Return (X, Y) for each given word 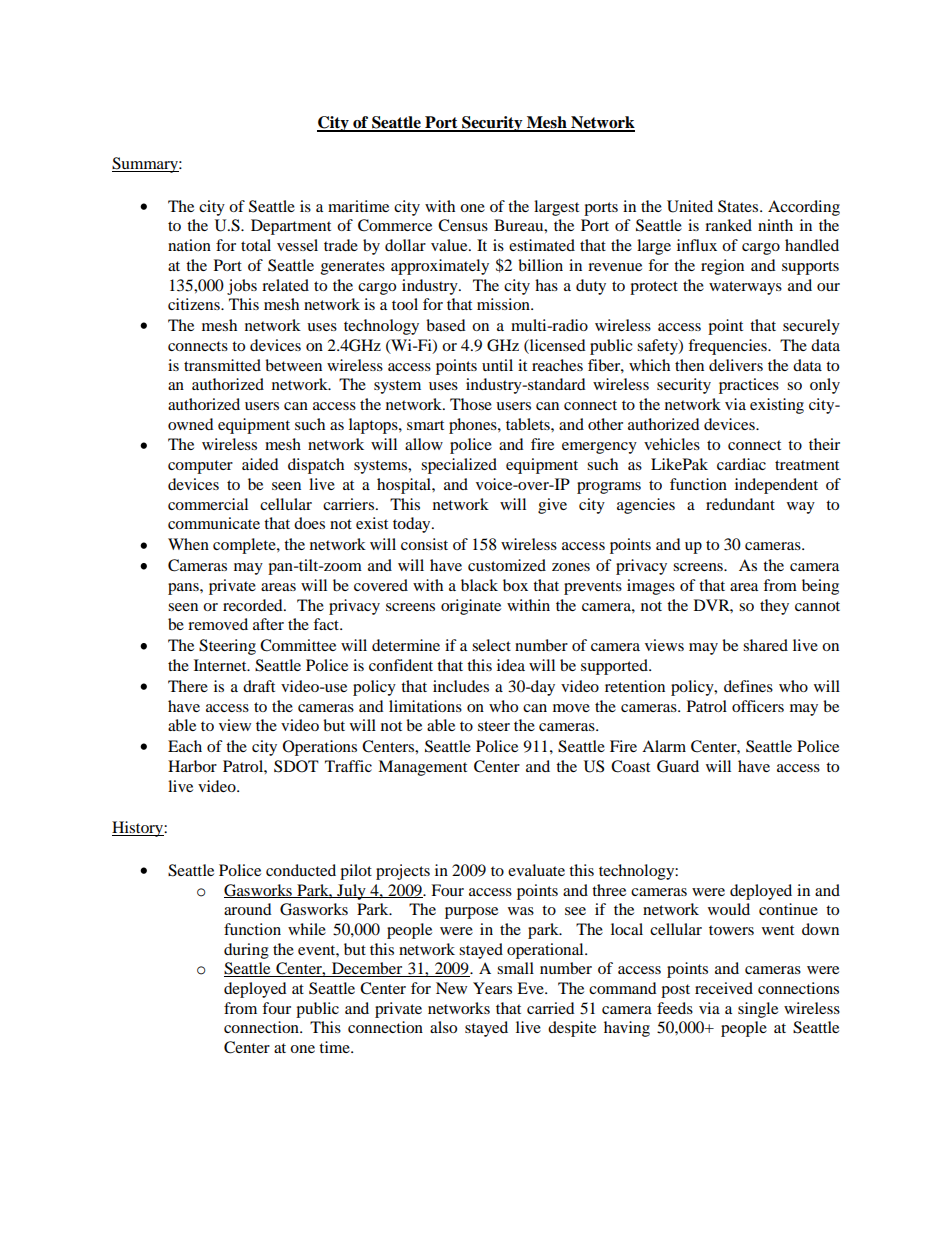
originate (471, 607)
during (246, 951)
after (268, 624)
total (256, 245)
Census (463, 225)
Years (492, 988)
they (774, 607)
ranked (728, 225)
